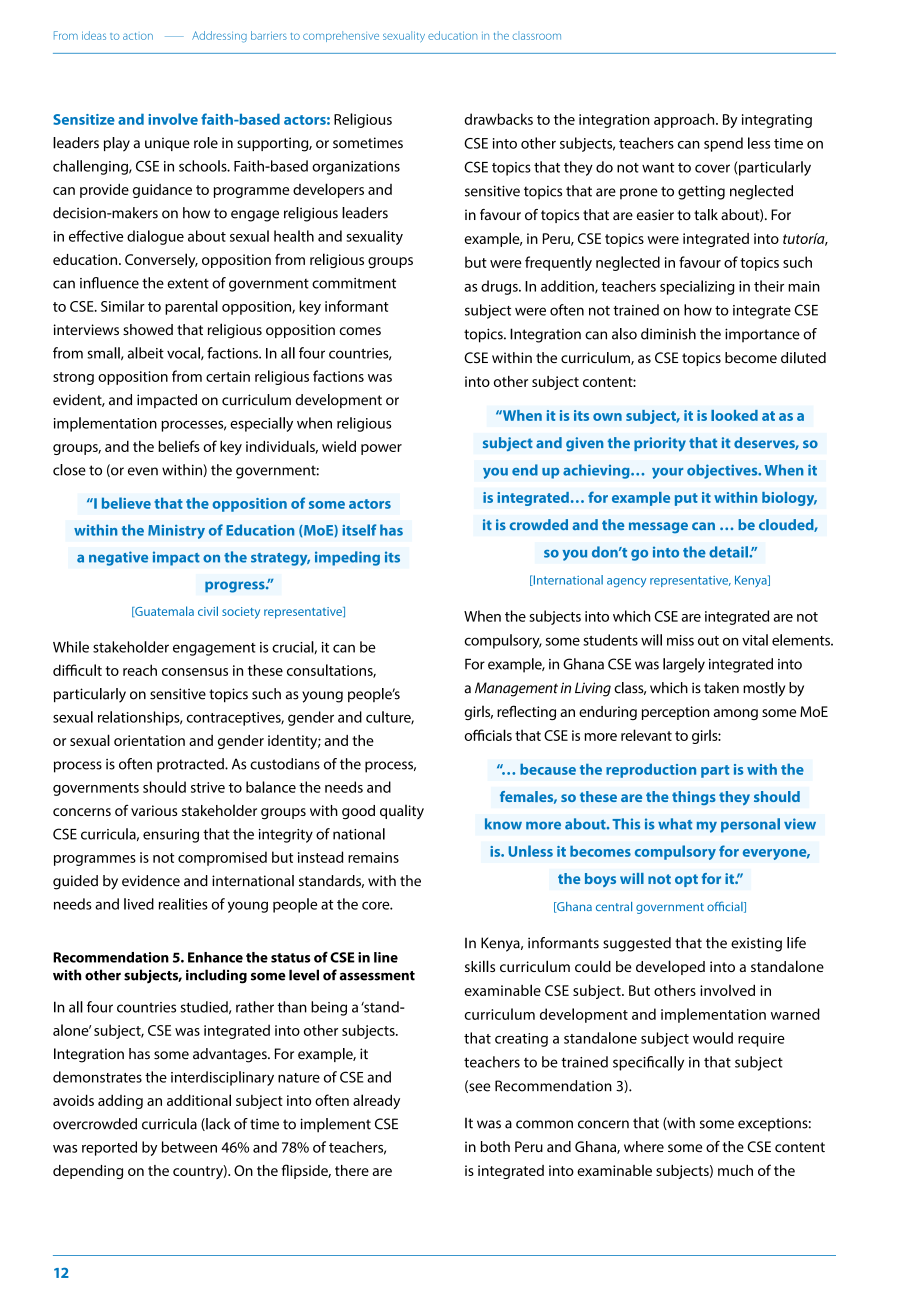 Image resolution: width=924 pixels, height=1308 pixels. Describe the element at coordinates (736, 714) in the screenshot. I see `among` at that location.
